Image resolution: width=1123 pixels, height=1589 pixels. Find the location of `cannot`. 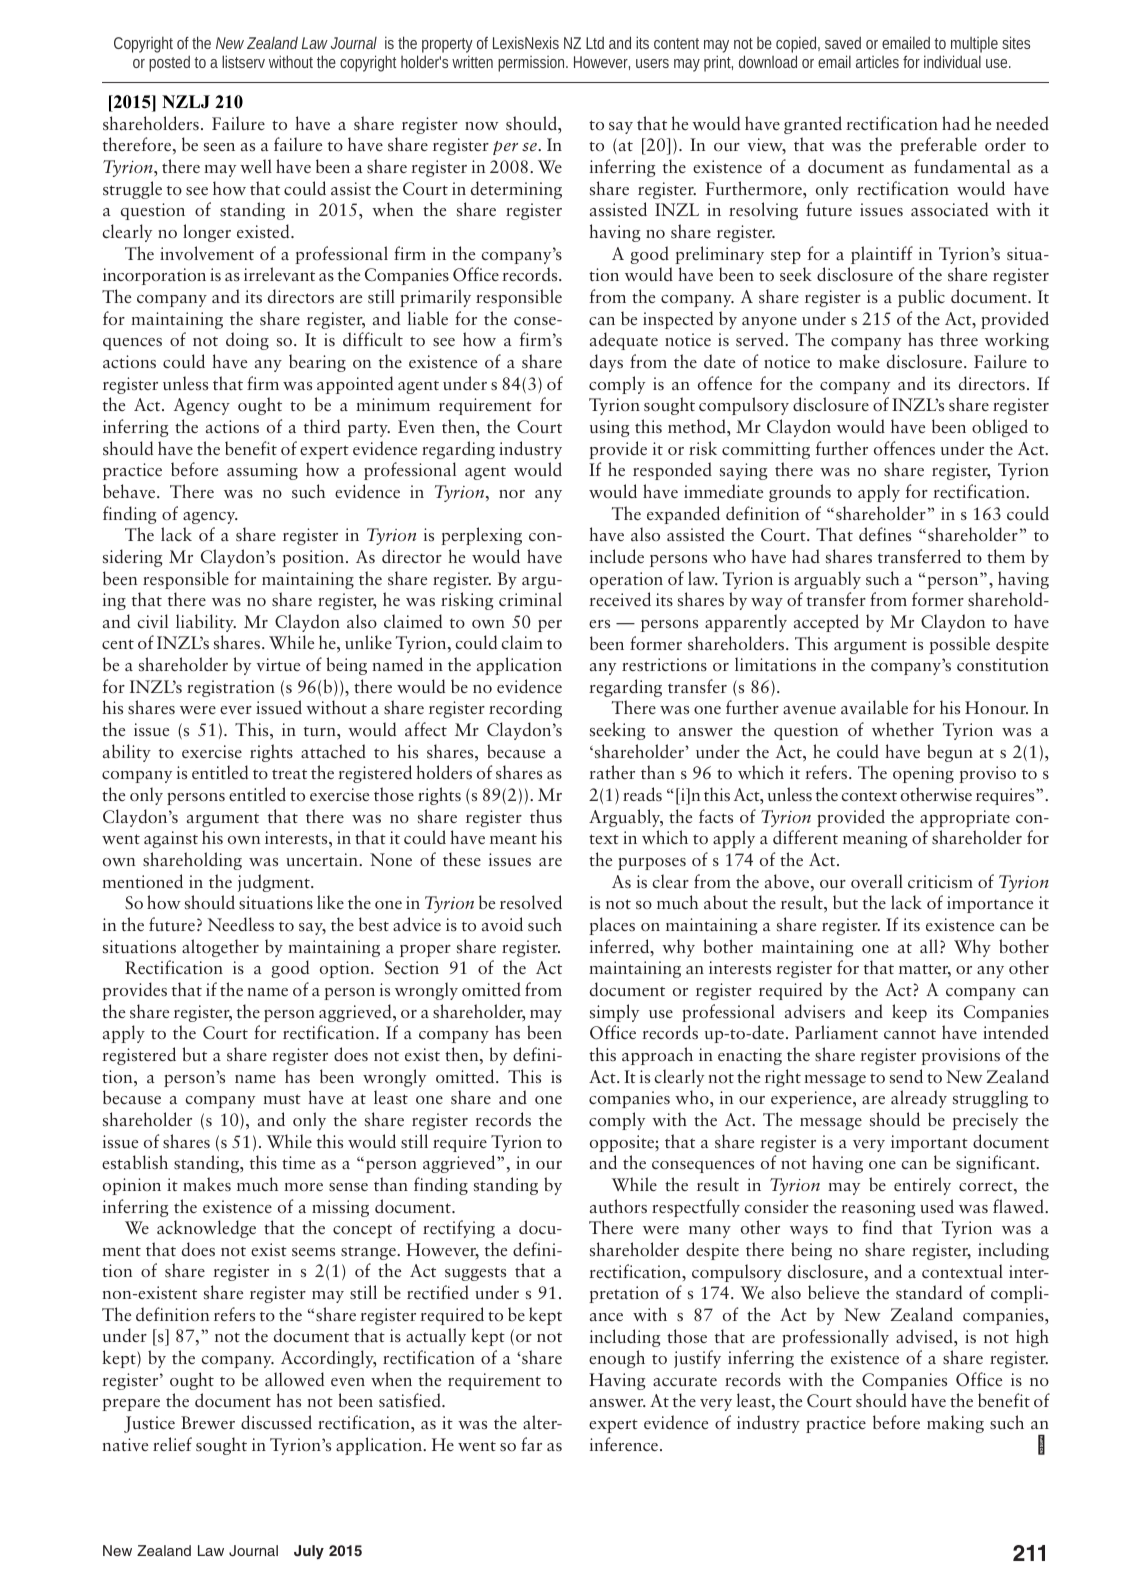

cannot is located at coordinates (910, 1035).
